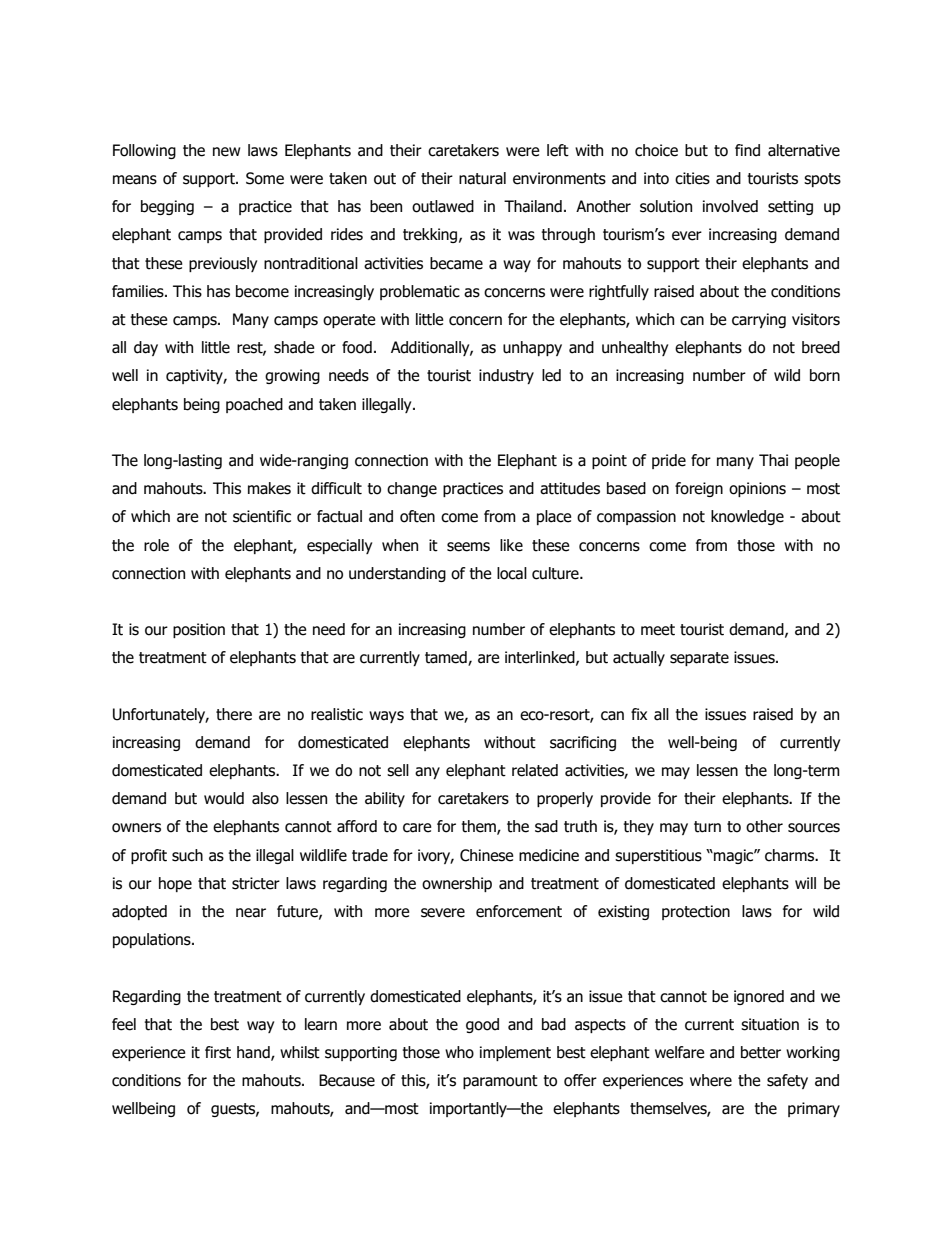 The image size is (952, 1233). I want to click on involved, so click(730, 206).
